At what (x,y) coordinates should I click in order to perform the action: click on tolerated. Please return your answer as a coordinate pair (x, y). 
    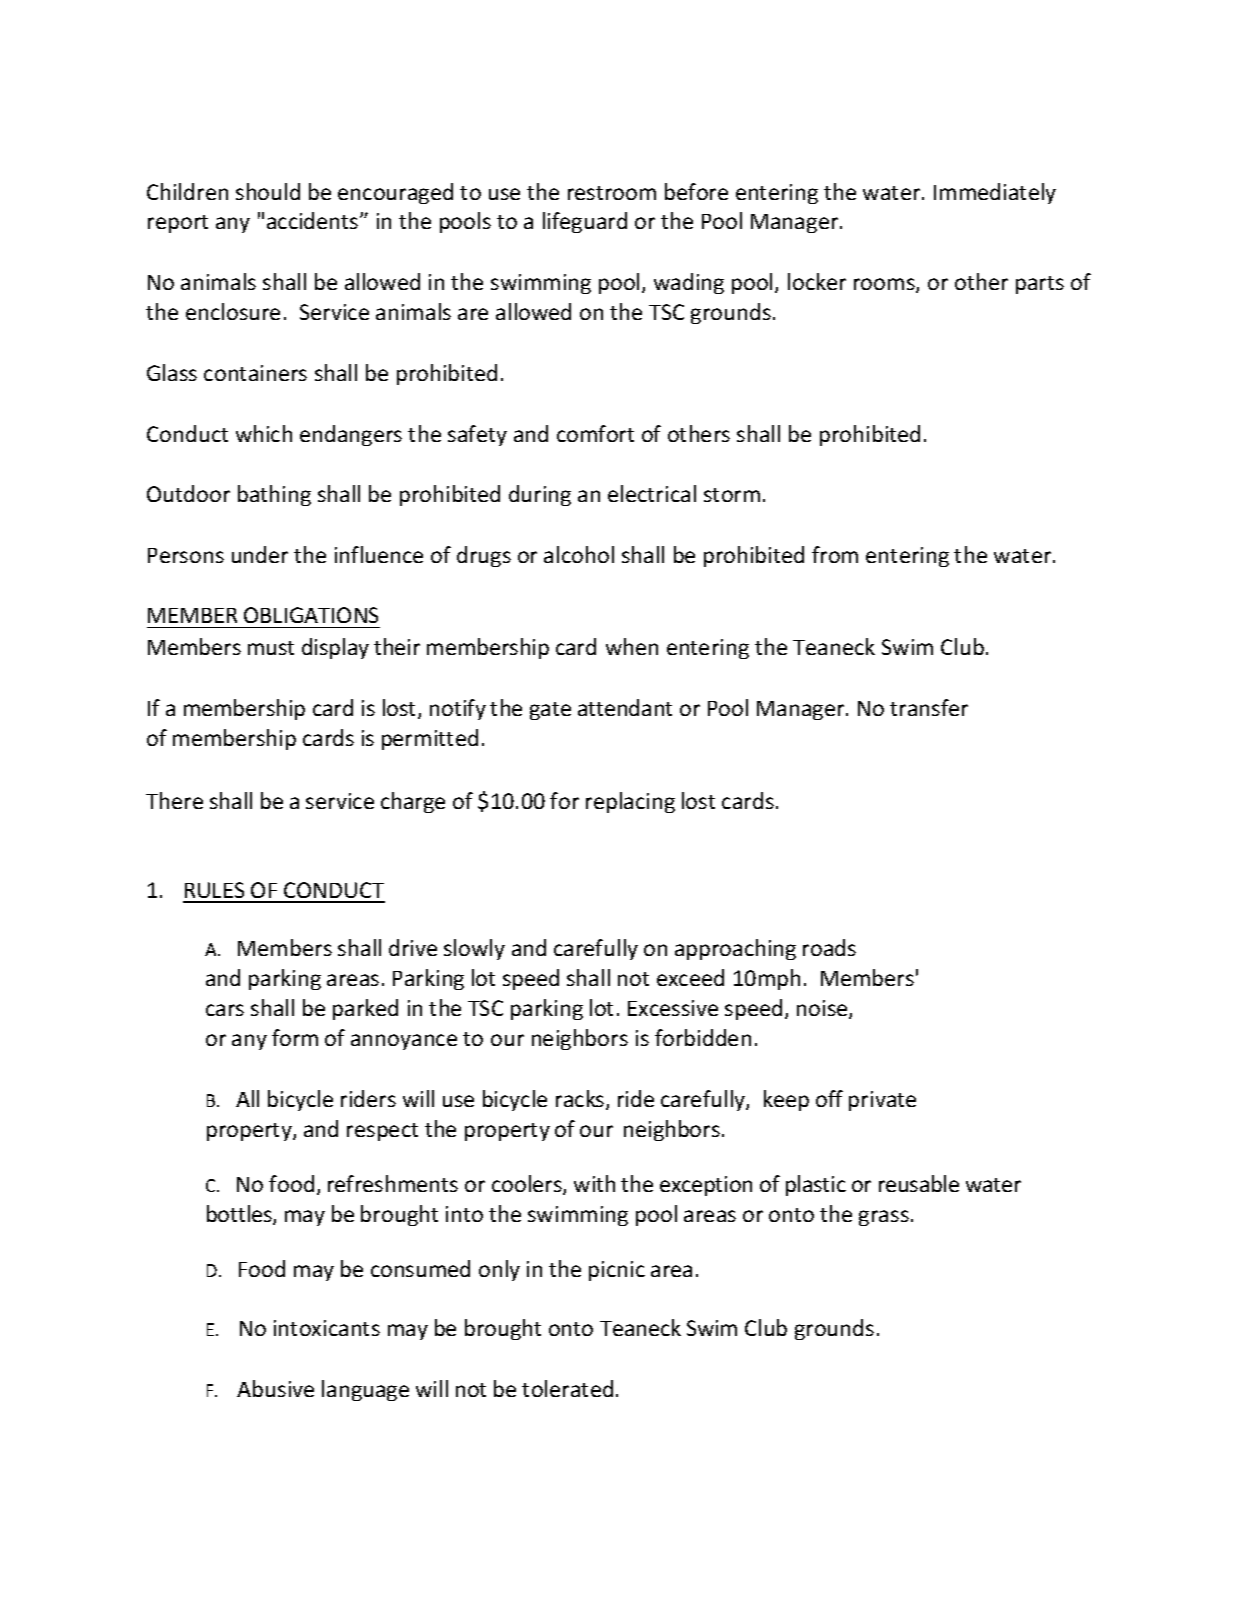
    Looking at the image, I should click on (567, 1388).
